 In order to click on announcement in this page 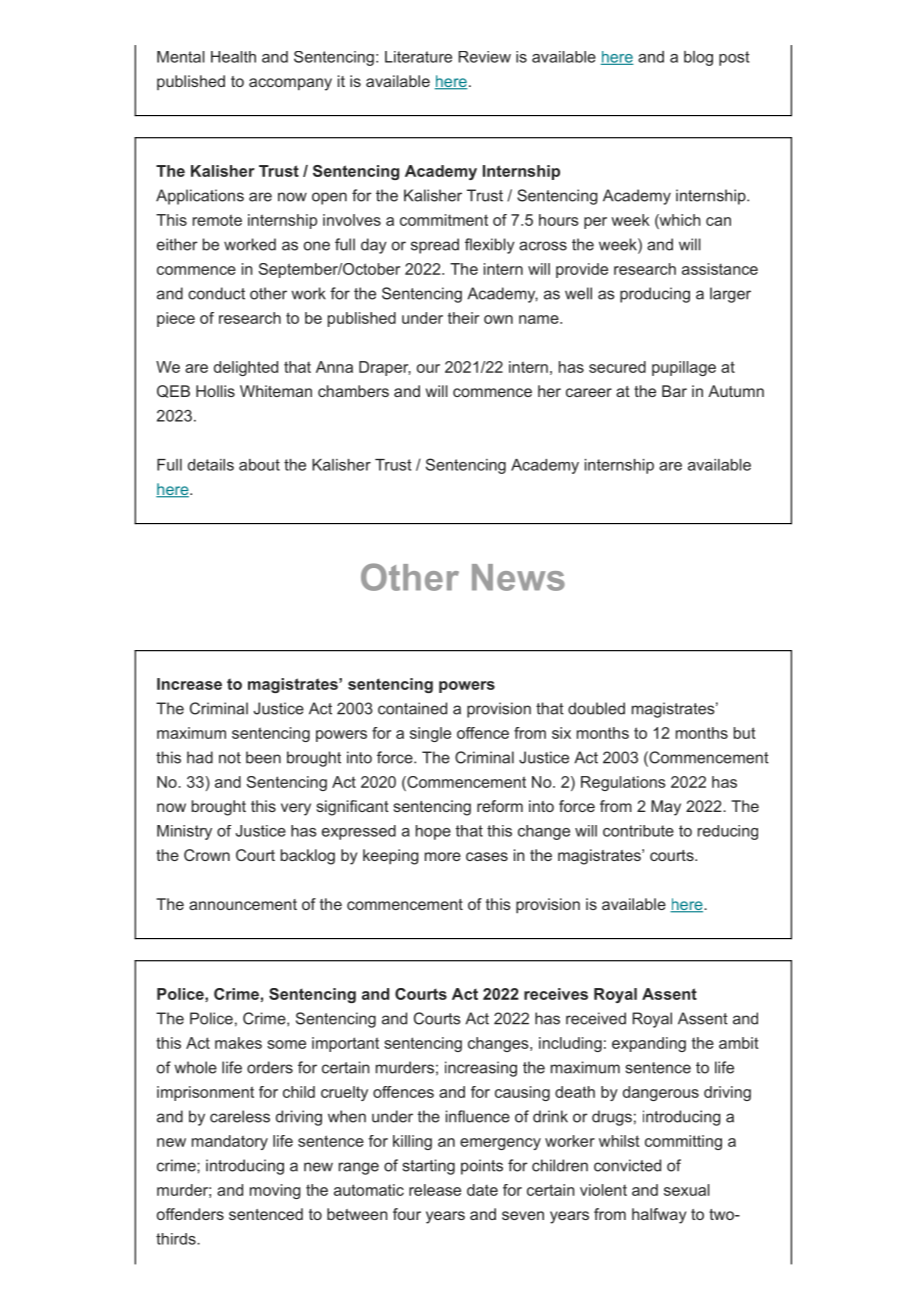, I will do `click(243, 904)`.
